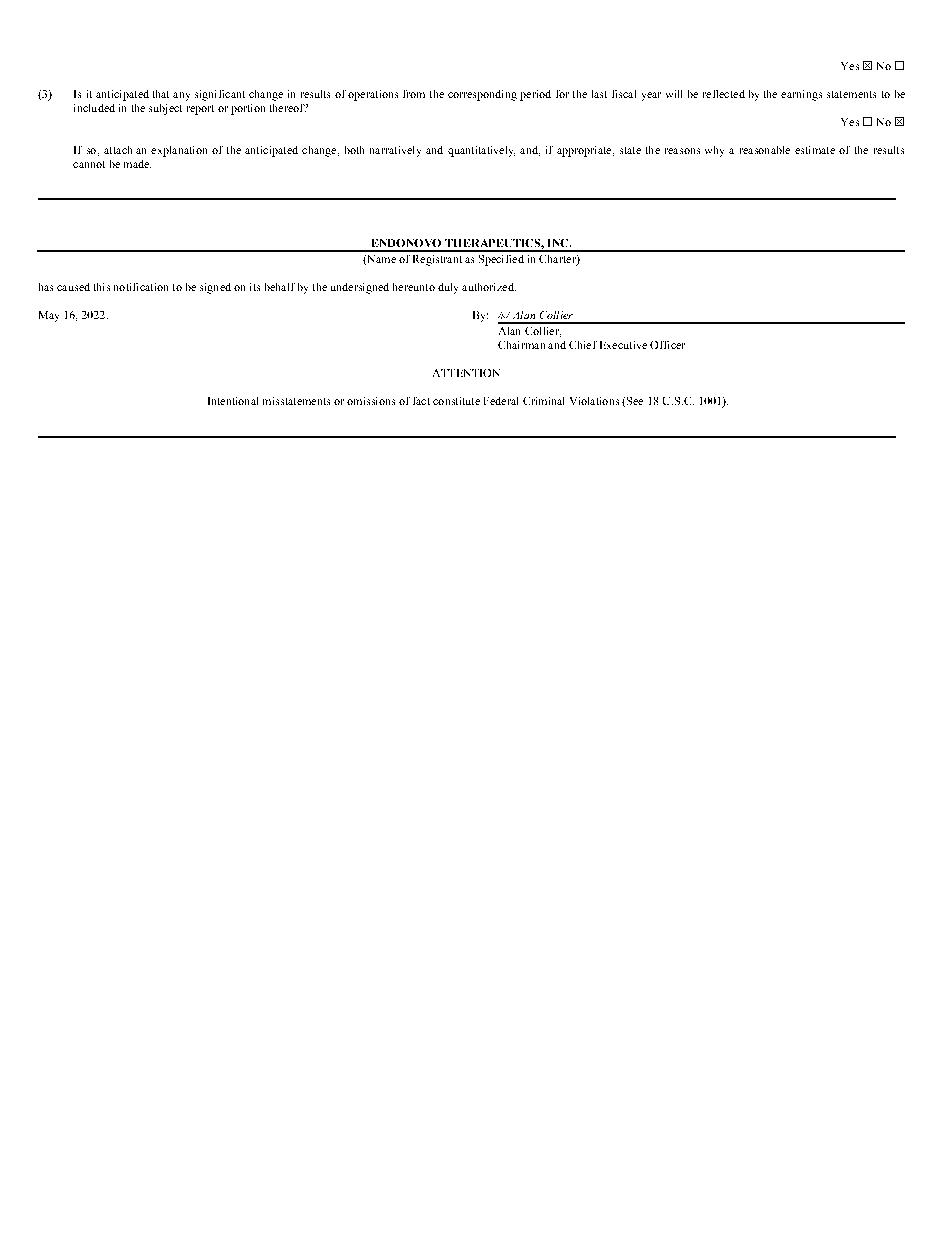 The height and width of the screenshot is (1233, 952). What do you see at coordinates (233, 401) in the screenshot?
I see `Intentional` at bounding box center [233, 401].
